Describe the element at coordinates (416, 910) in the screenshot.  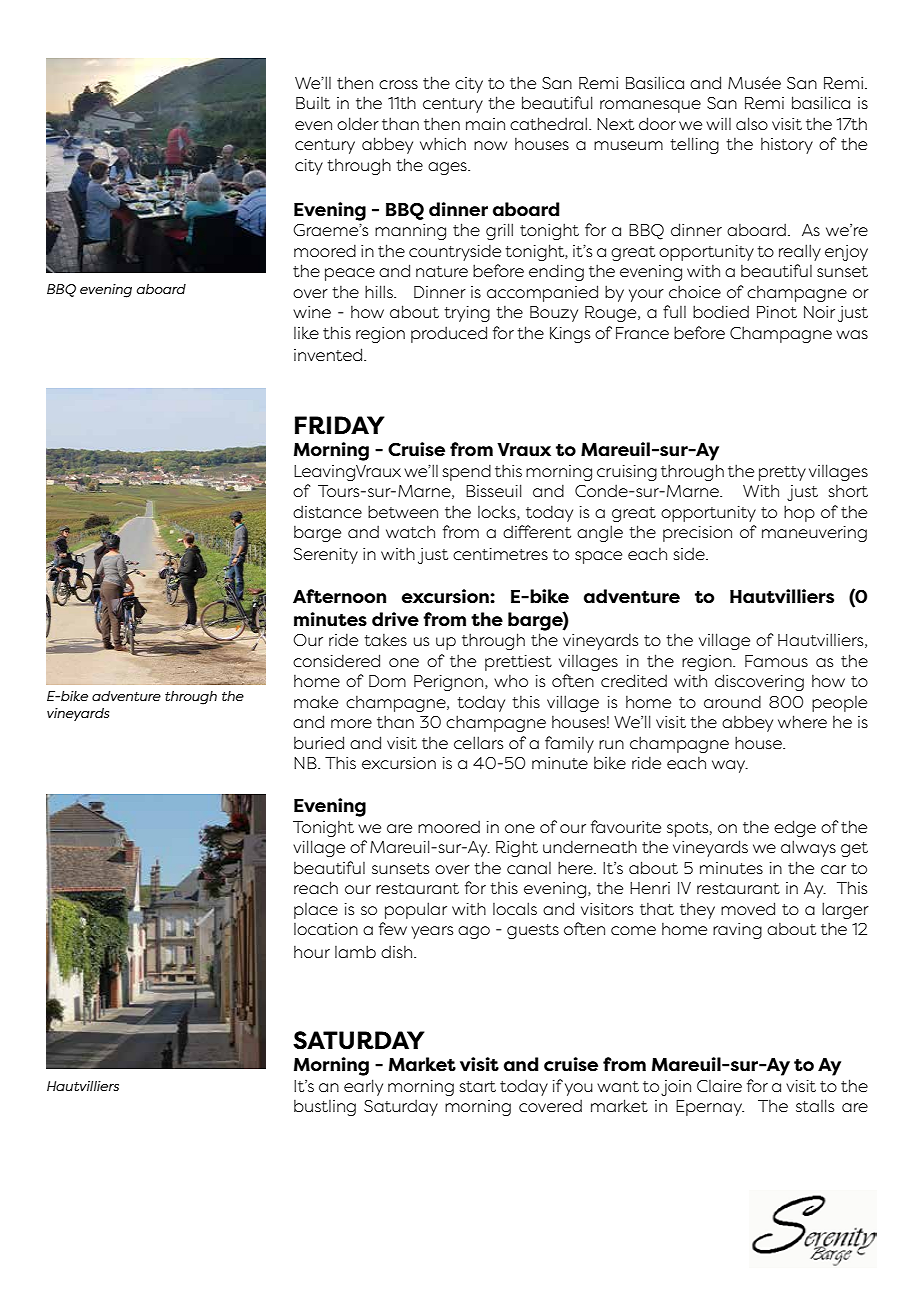
I see `popular` at that location.
